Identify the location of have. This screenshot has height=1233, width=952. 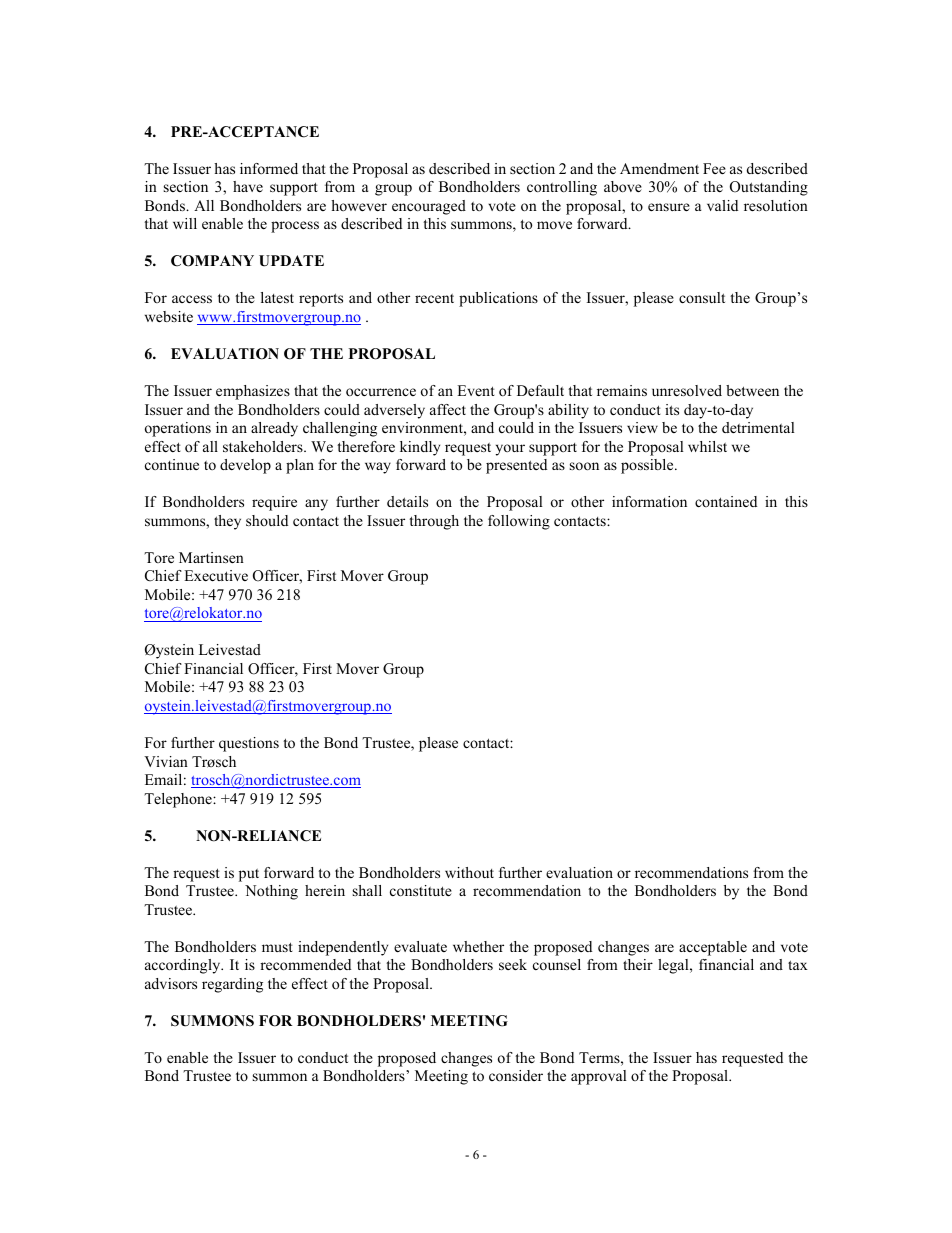
(248, 186).
